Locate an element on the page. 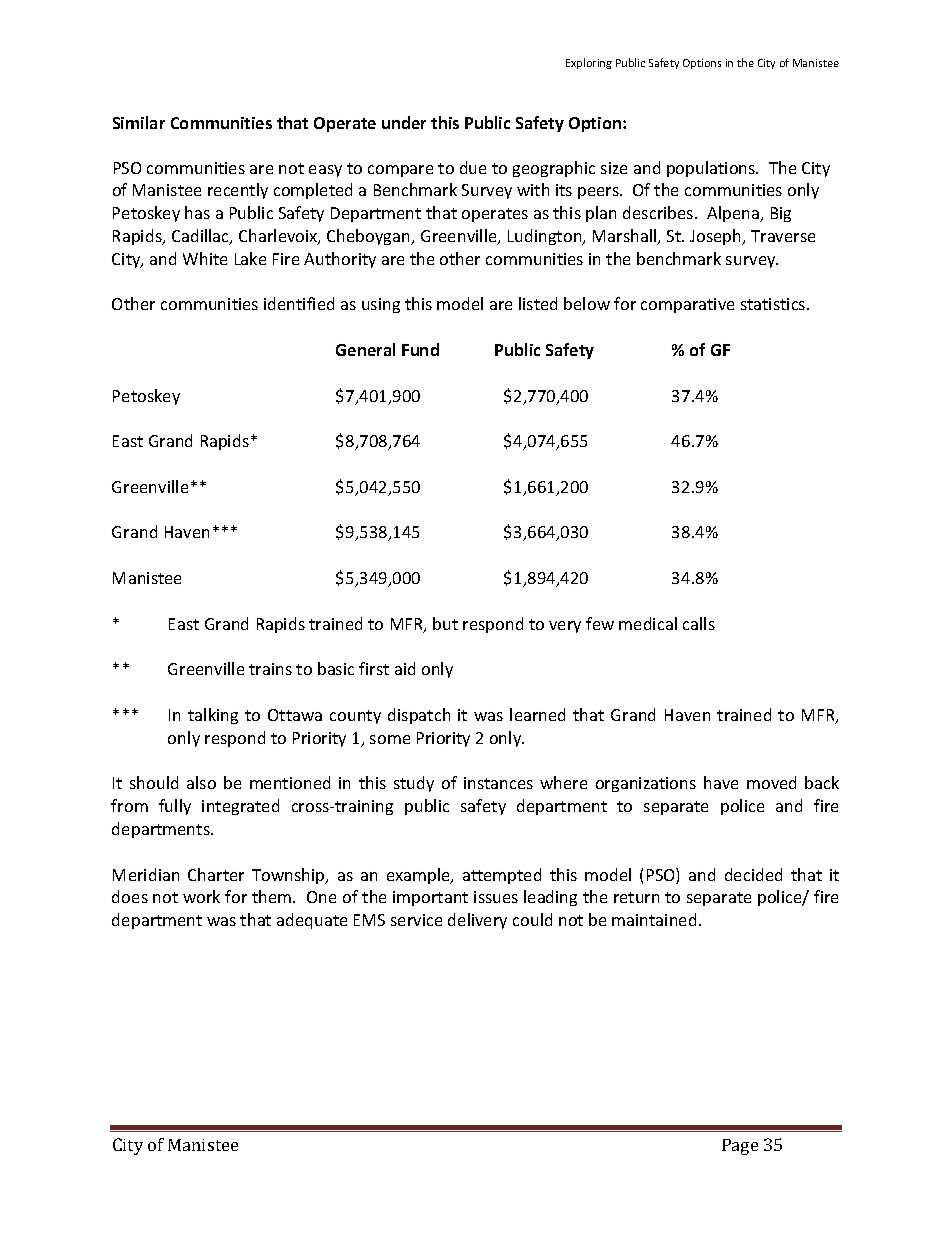  populations is located at coordinates (712, 169).
